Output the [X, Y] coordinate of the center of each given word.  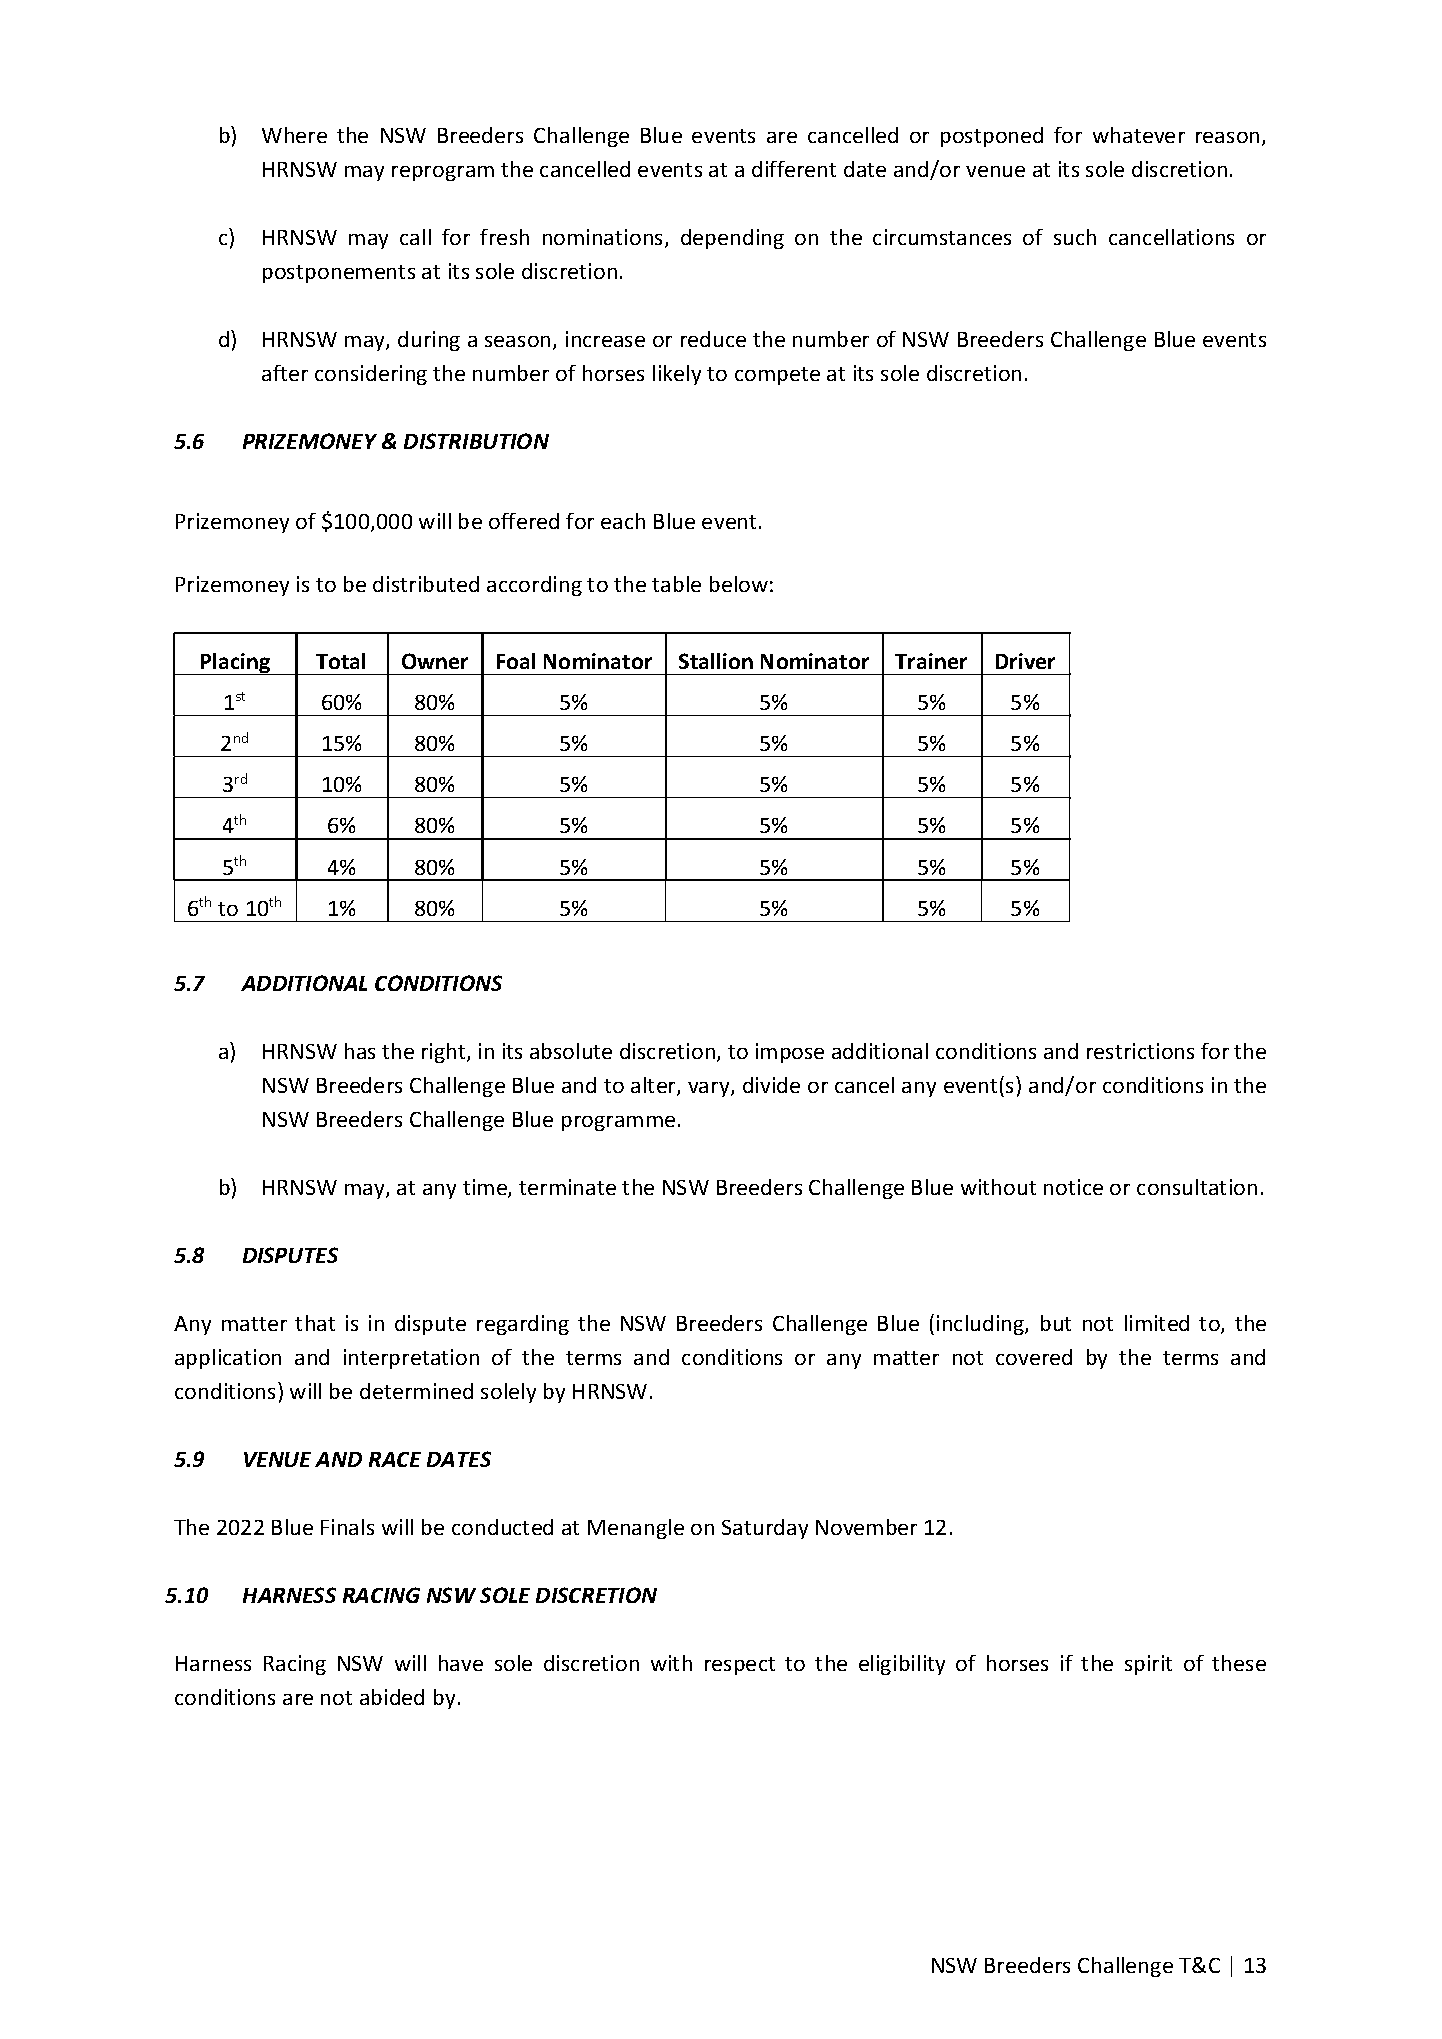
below [739, 584]
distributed [426, 584]
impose [790, 1053]
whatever [1139, 135]
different [794, 169]
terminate [567, 1187]
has [360, 1051]
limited [1157, 1323]
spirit [1148, 1665]
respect [740, 1666]
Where [294, 135]
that [315, 1323]
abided [392, 1697]
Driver [1025, 661]
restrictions [1140, 1051]
